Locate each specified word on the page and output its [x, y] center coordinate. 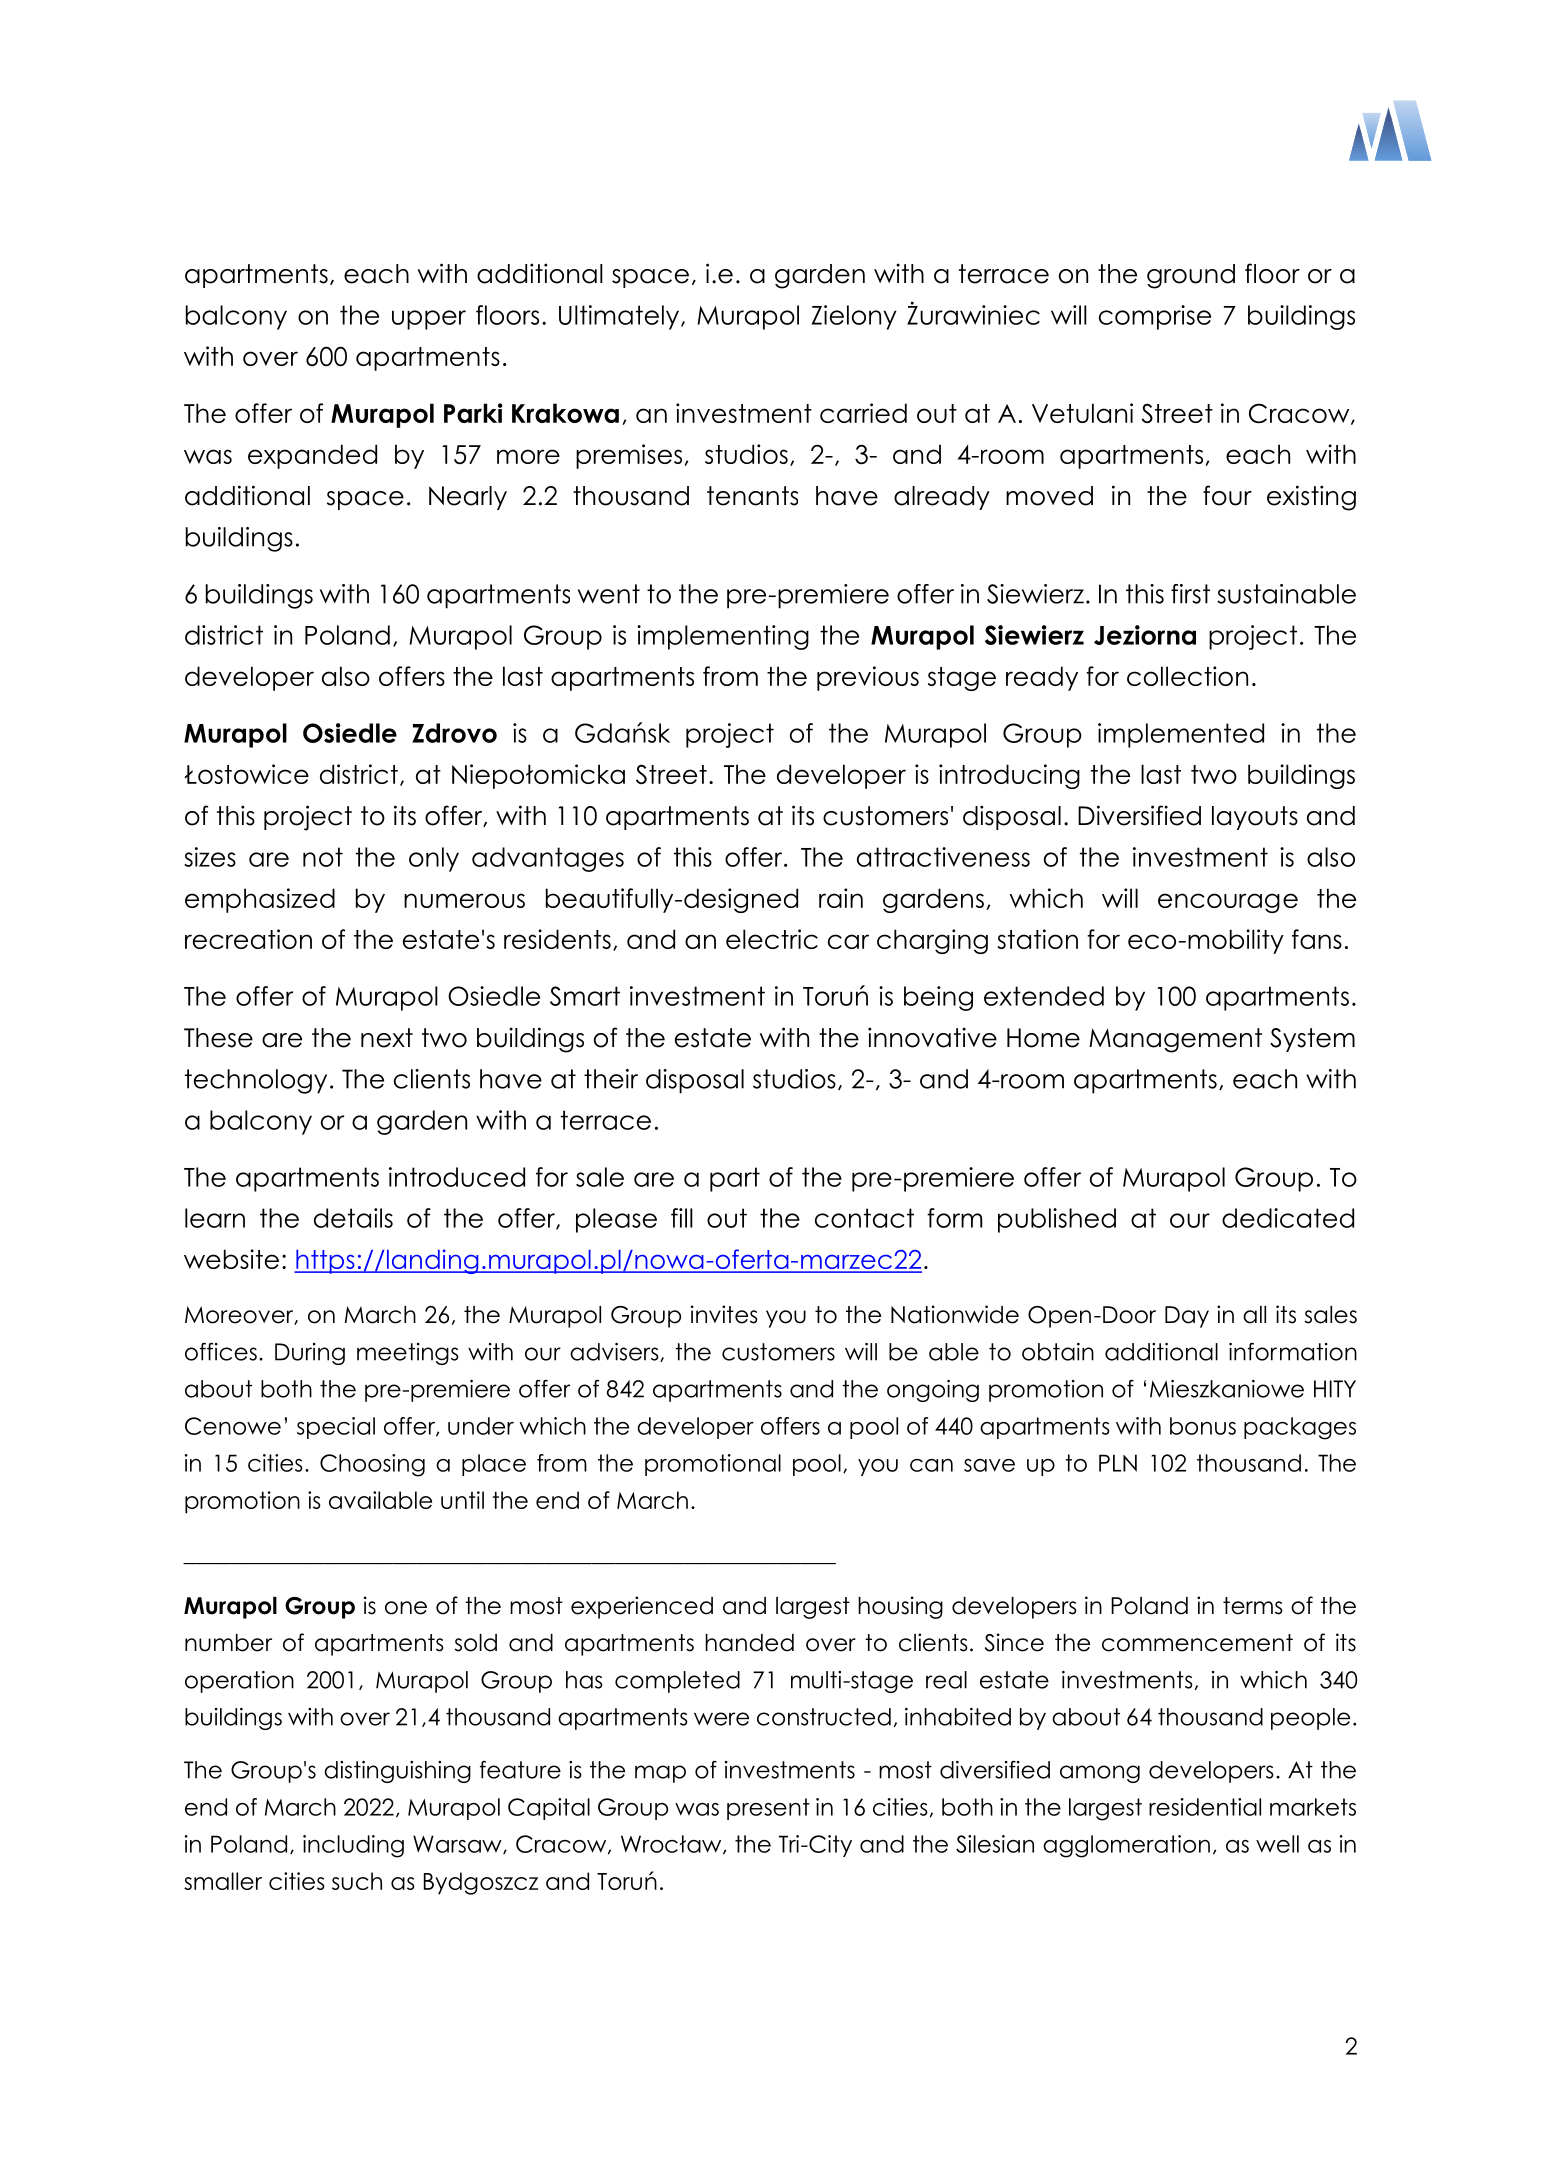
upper [429, 320]
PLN [1118, 1463]
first [1190, 594]
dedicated [1288, 1218]
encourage [1228, 903]
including [353, 1846]
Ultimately [619, 317]
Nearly [468, 498]
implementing [723, 637]
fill [682, 1218]
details [353, 1218]
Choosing [372, 1465]
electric [772, 939]
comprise [1155, 317]
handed [749, 1643]
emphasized [260, 900]
